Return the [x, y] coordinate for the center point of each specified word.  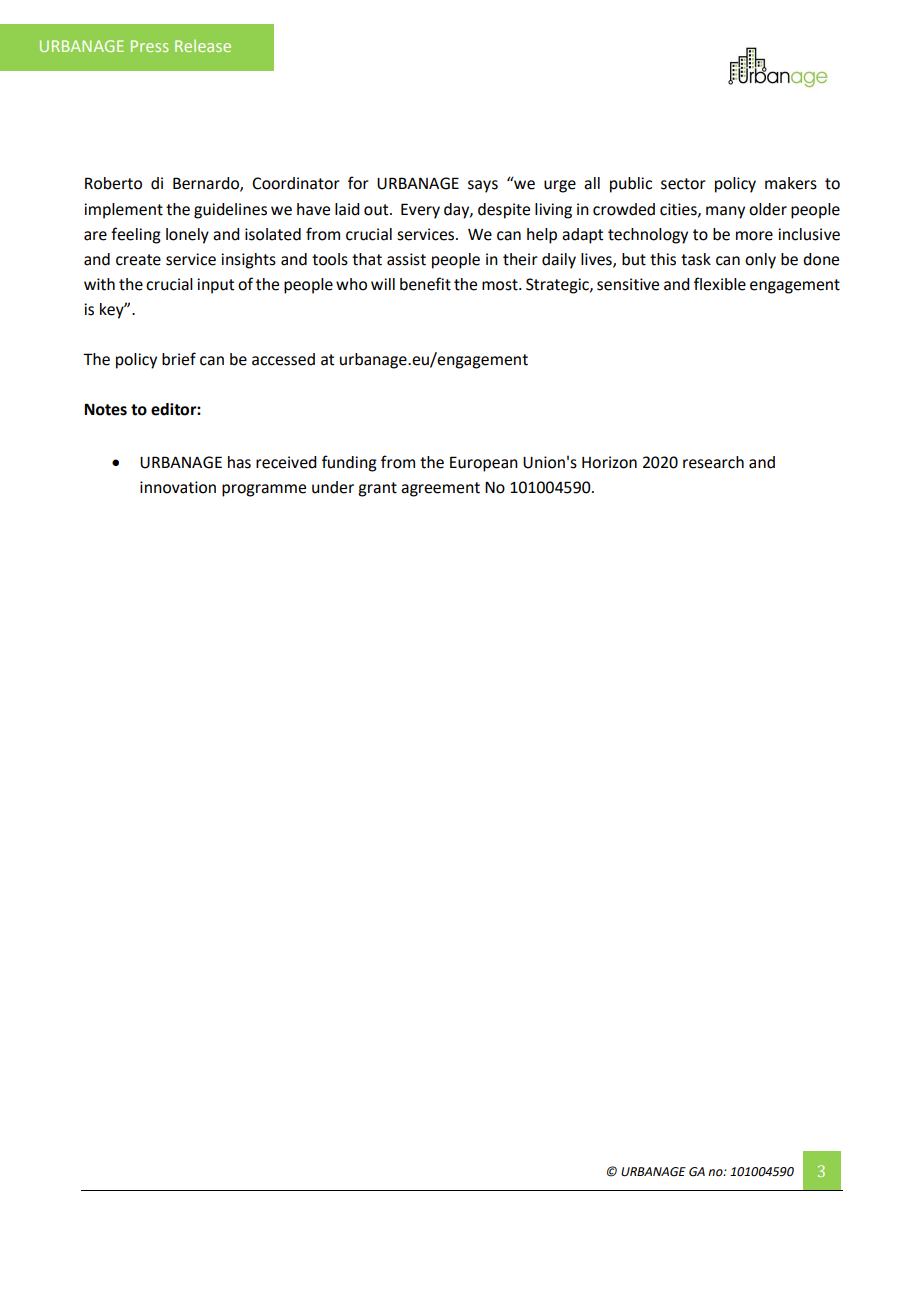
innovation [178, 487]
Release [203, 46]
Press [150, 46]
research [713, 462]
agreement [440, 489]
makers [791, 183]
